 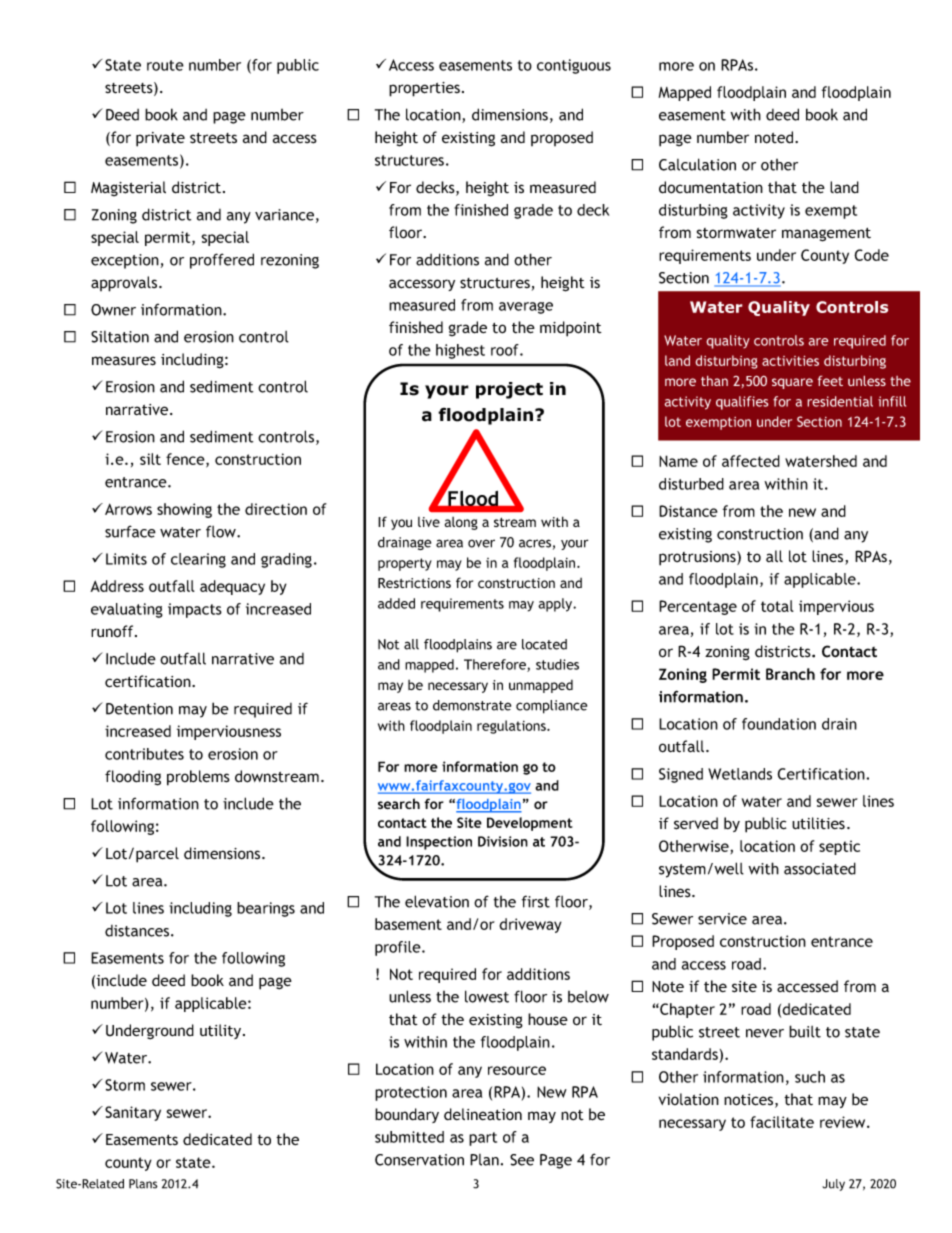 I want to click on properties, so click(x=424, y=89).
